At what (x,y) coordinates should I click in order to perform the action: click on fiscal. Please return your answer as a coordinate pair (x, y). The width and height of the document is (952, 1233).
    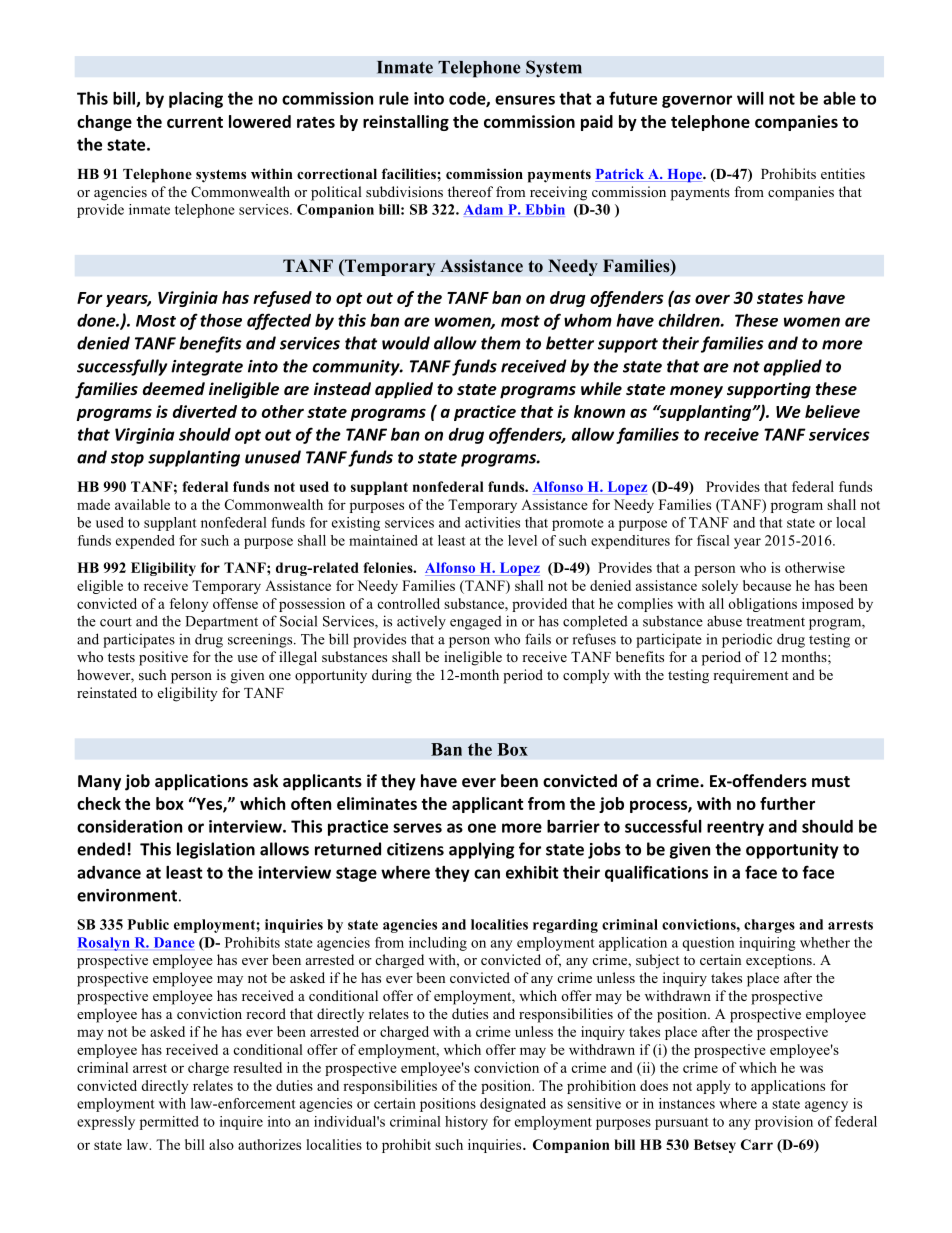
    Looking at the image, I should click on (713, 540).
